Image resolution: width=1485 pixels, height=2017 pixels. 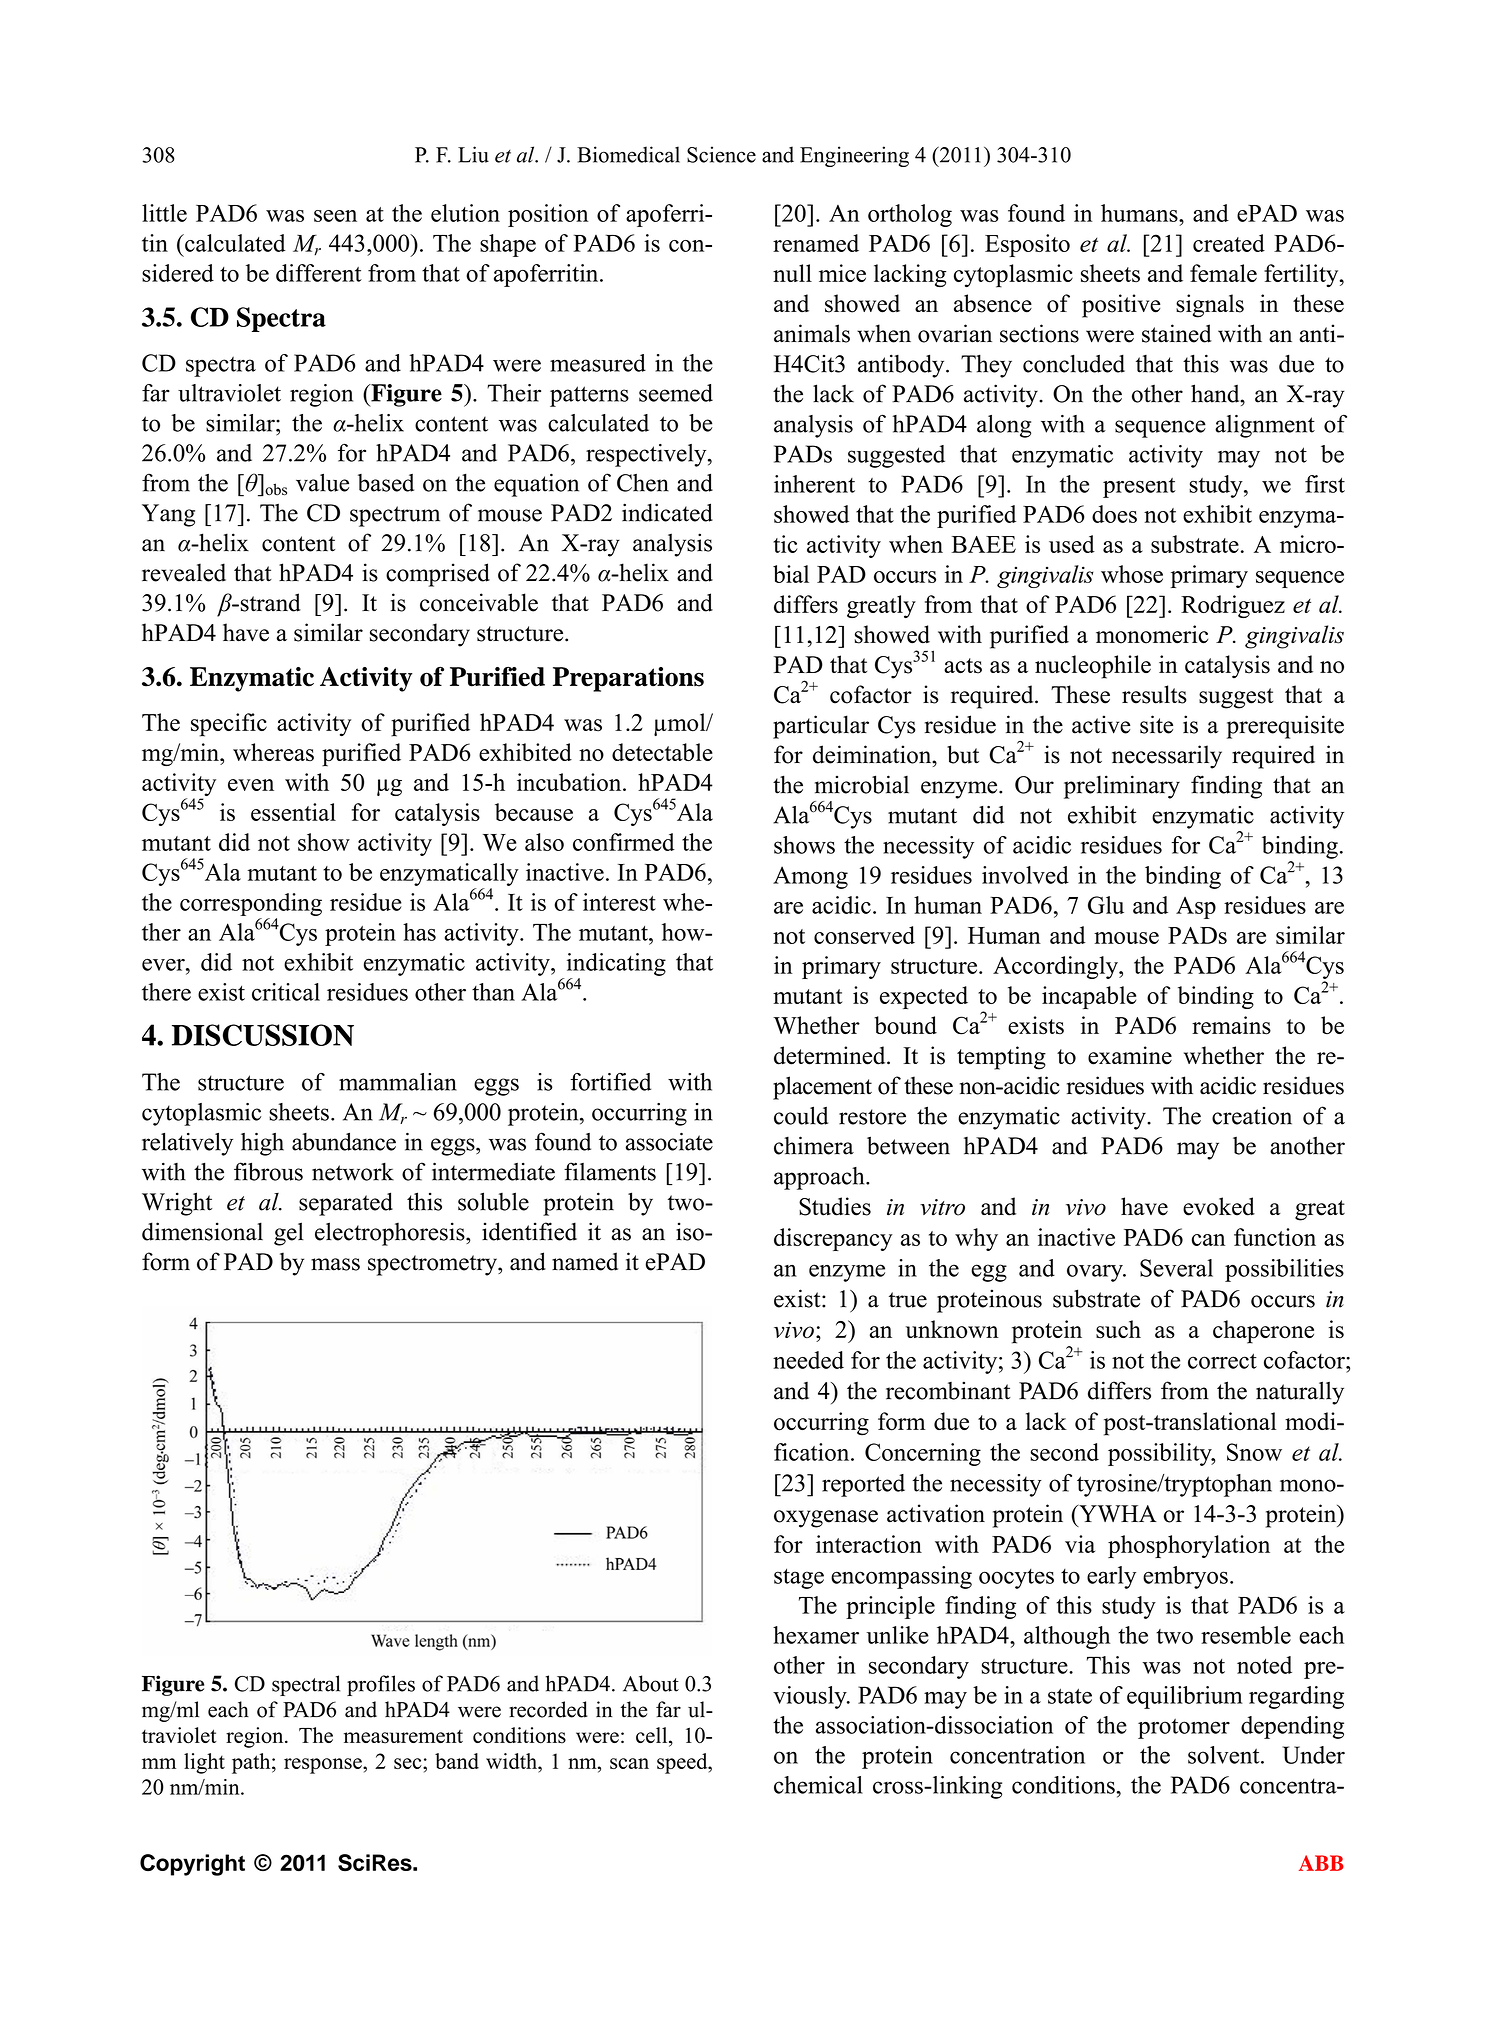 What do you see at coordinates (818, 1785) in the screenshot?
I see `chemical` at bounding box center [818, 1785].
